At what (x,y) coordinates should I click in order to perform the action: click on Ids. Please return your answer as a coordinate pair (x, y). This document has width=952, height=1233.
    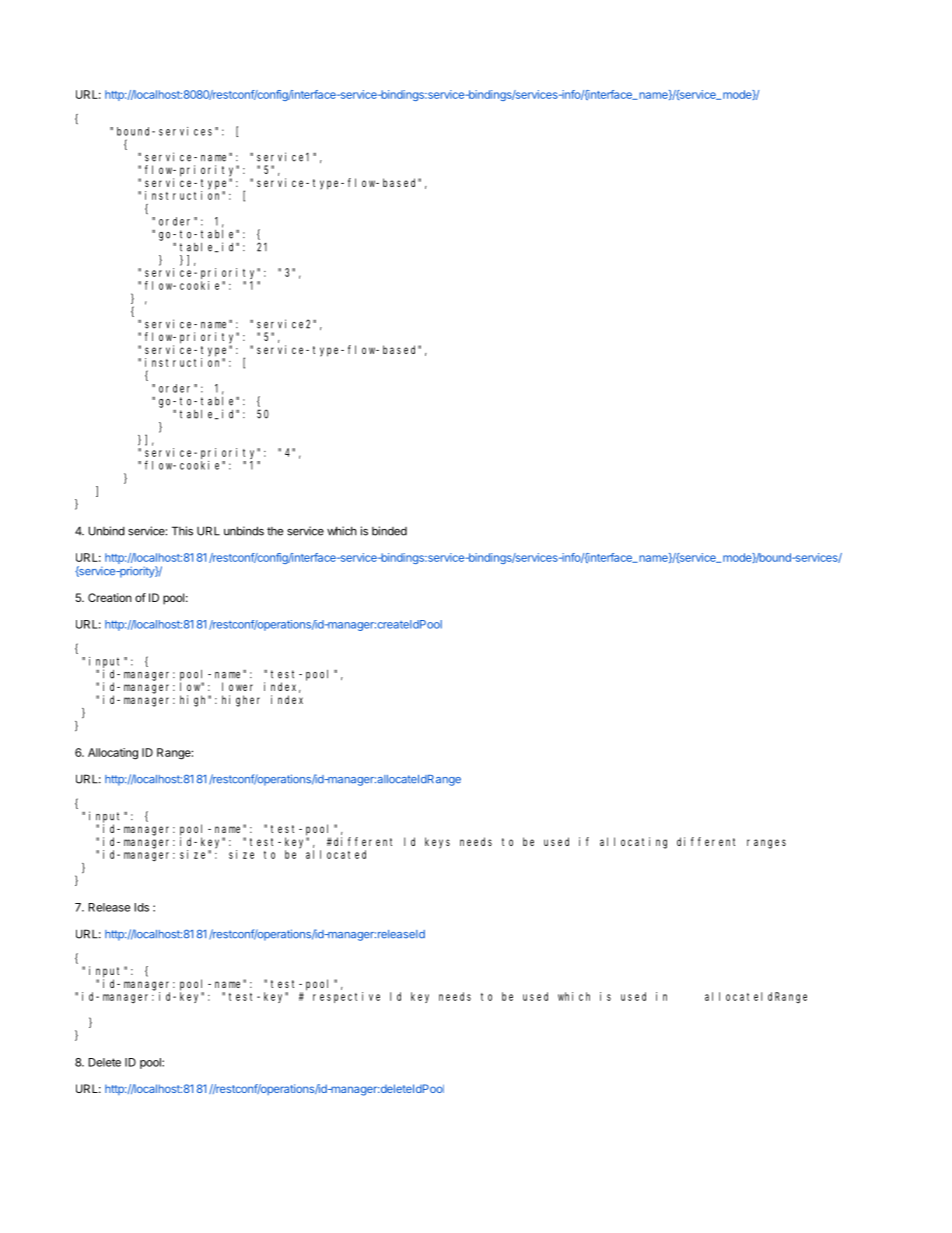
    Looking at the image, I should click on (141, 907).
